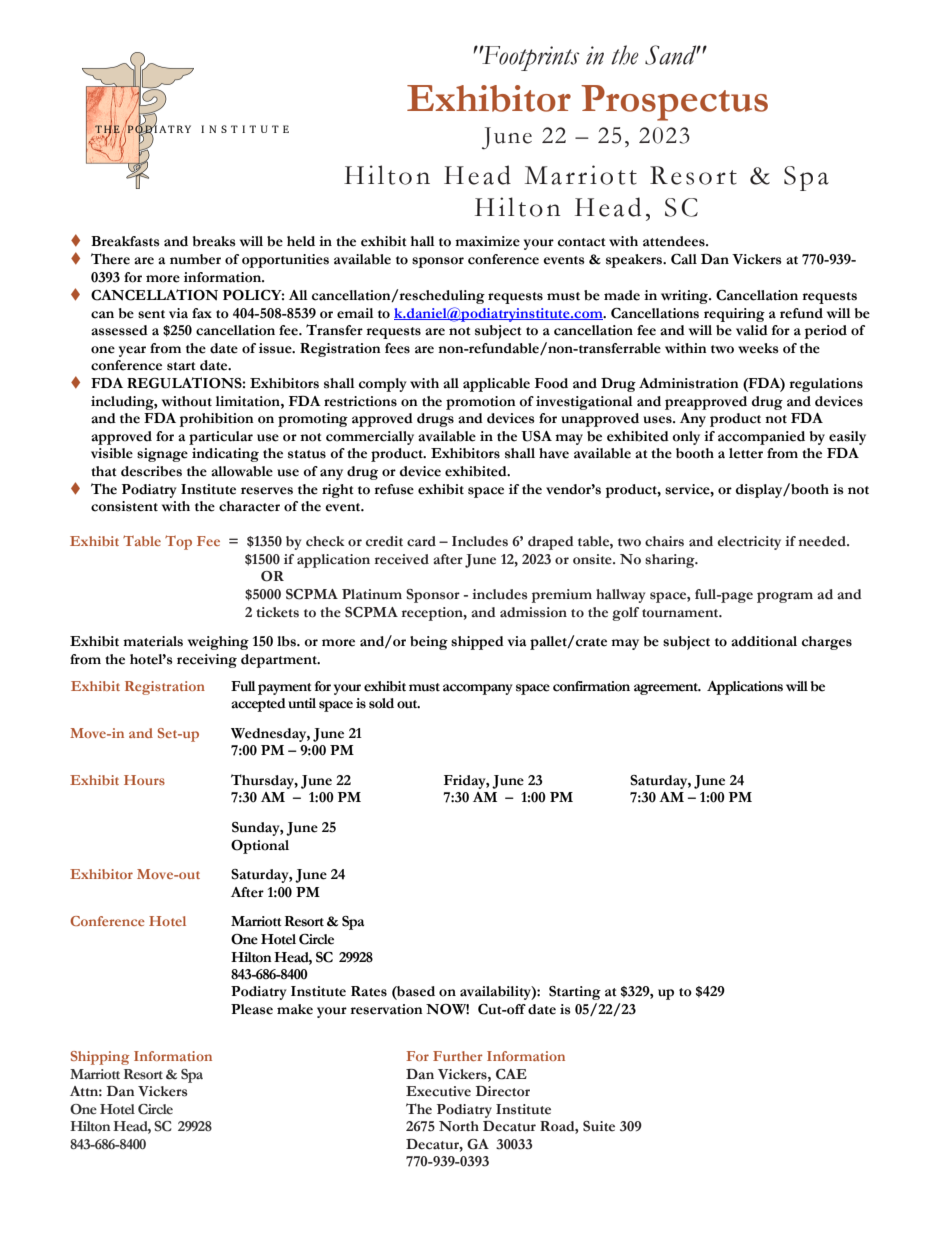 The image size is (952, 1233). Describe the element at coordinates (477, 643) in the page. I see `shipped` at that location.
